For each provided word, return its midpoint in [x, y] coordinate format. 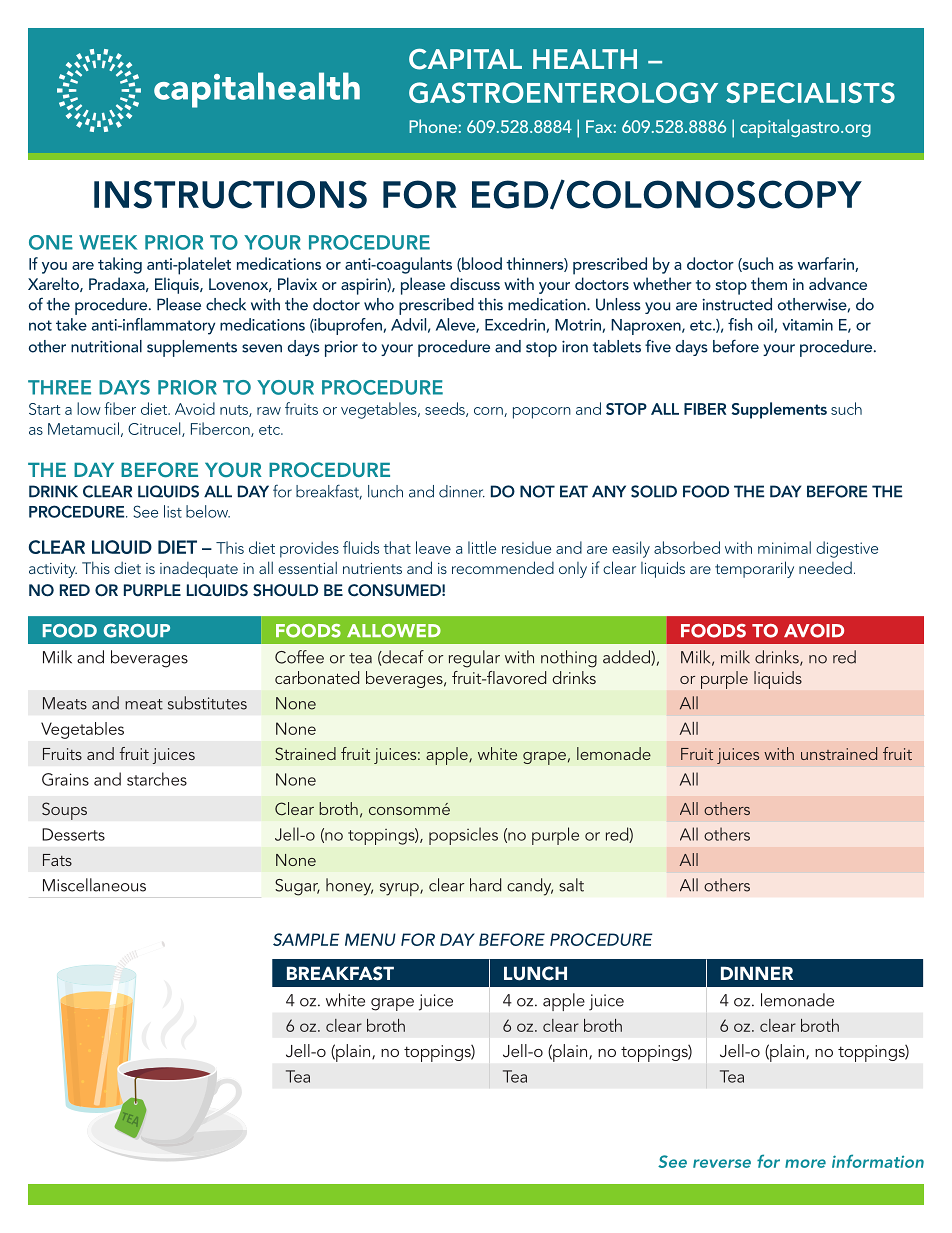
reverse [722, 1163]
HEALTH [585, 59]
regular [474, 659]
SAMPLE [306, 939]
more [805, 1163]
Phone [434, 126]
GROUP [136, 631]
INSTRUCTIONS [230, 194]
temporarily [754, 569]
